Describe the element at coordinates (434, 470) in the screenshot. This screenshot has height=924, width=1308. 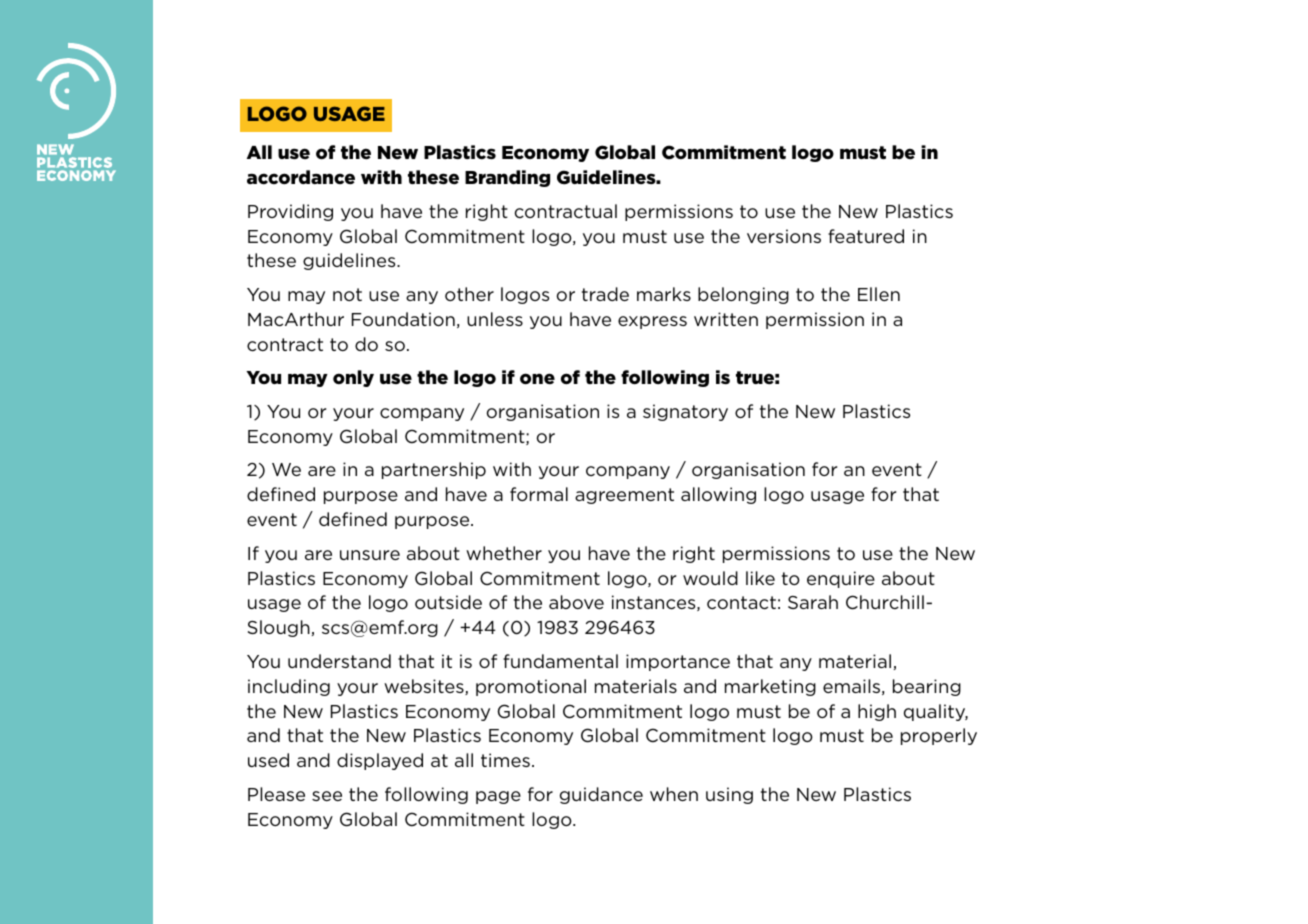
I see `partnership` at that location.
